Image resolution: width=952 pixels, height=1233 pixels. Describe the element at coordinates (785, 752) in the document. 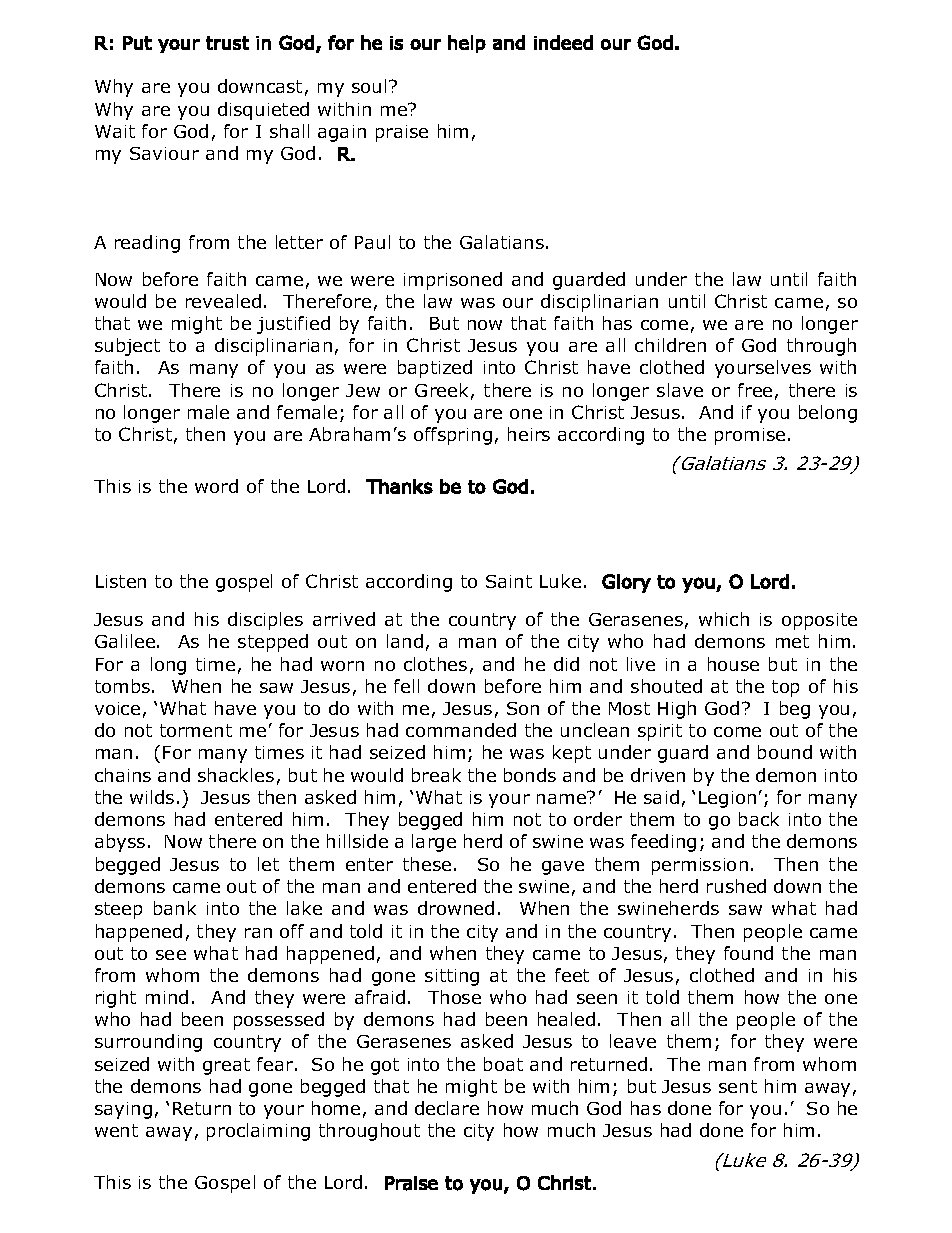

I see `bound` at that location.
